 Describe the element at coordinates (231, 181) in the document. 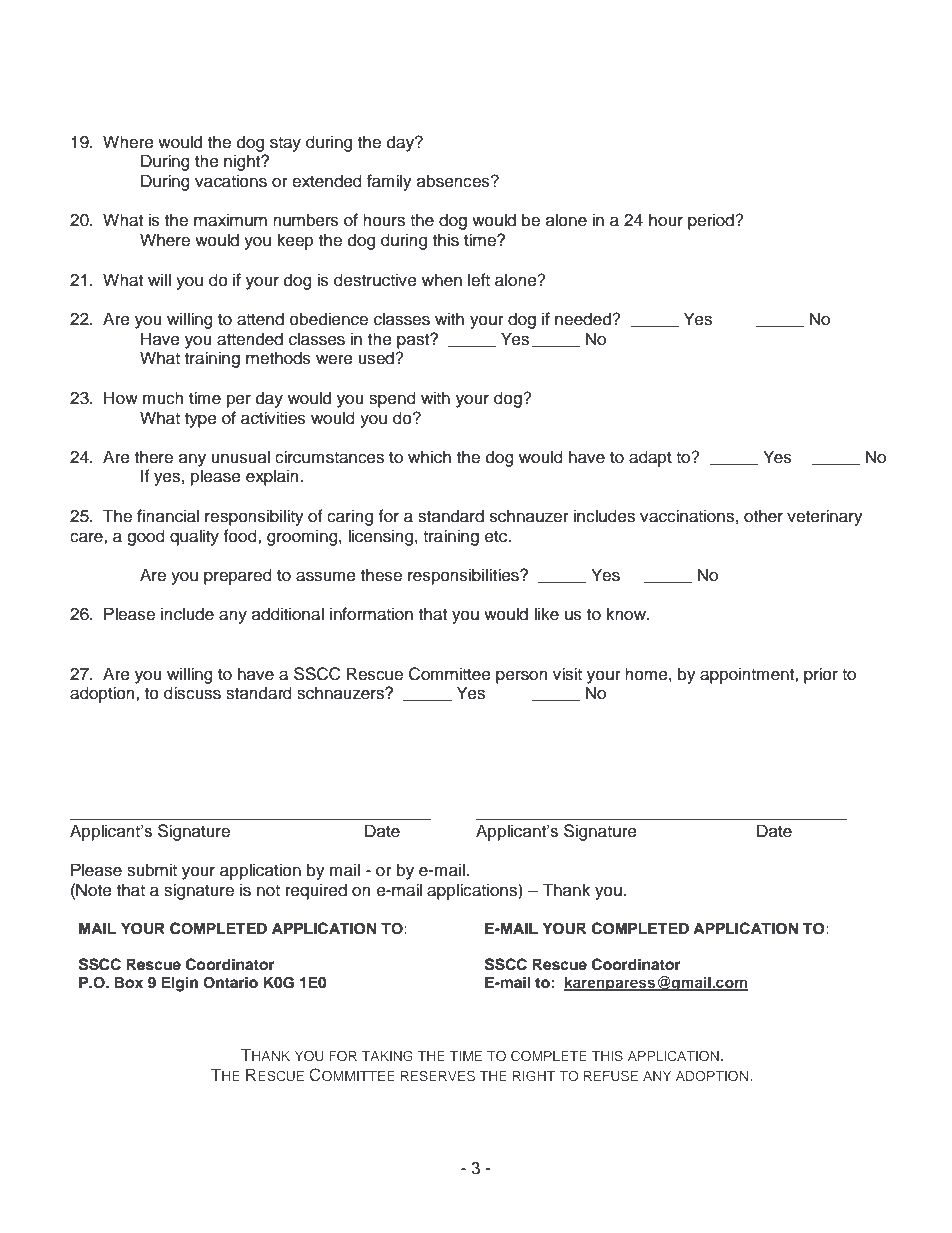

I see `vacations` at that location.
